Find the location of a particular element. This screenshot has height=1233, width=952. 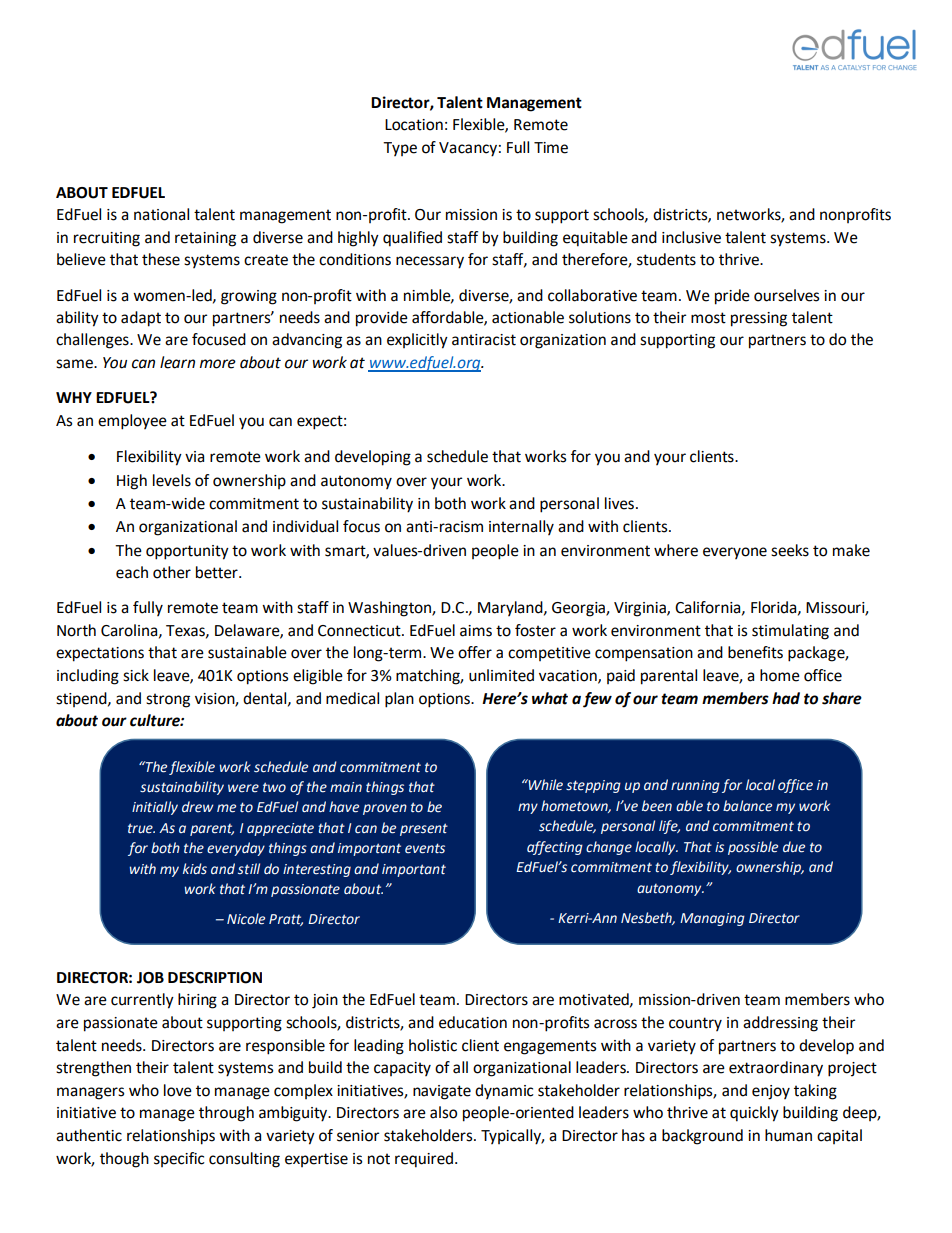

everyone is located at coordinates (735, 553).
